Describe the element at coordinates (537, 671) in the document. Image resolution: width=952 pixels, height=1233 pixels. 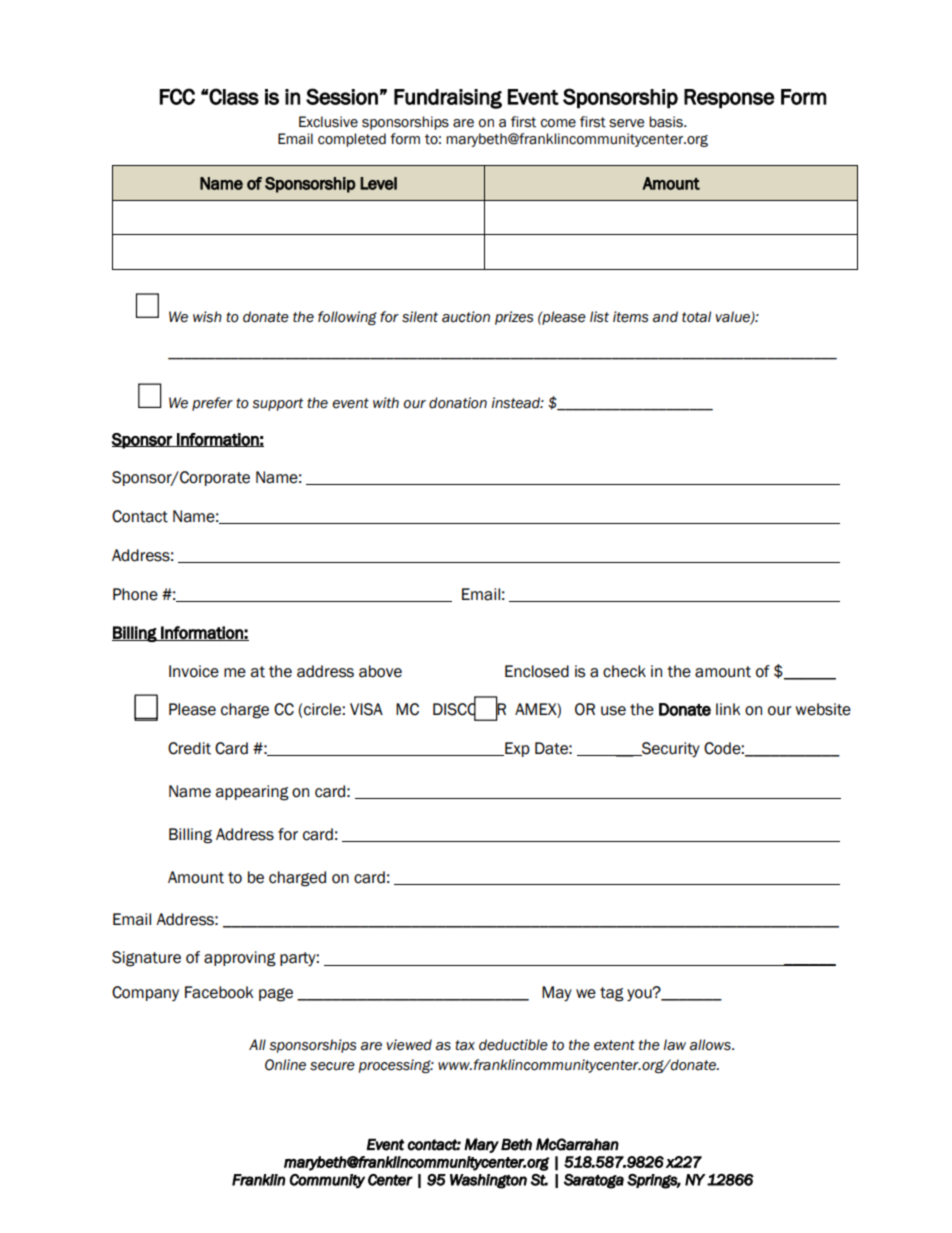
I see `Enclosed` at that location.
